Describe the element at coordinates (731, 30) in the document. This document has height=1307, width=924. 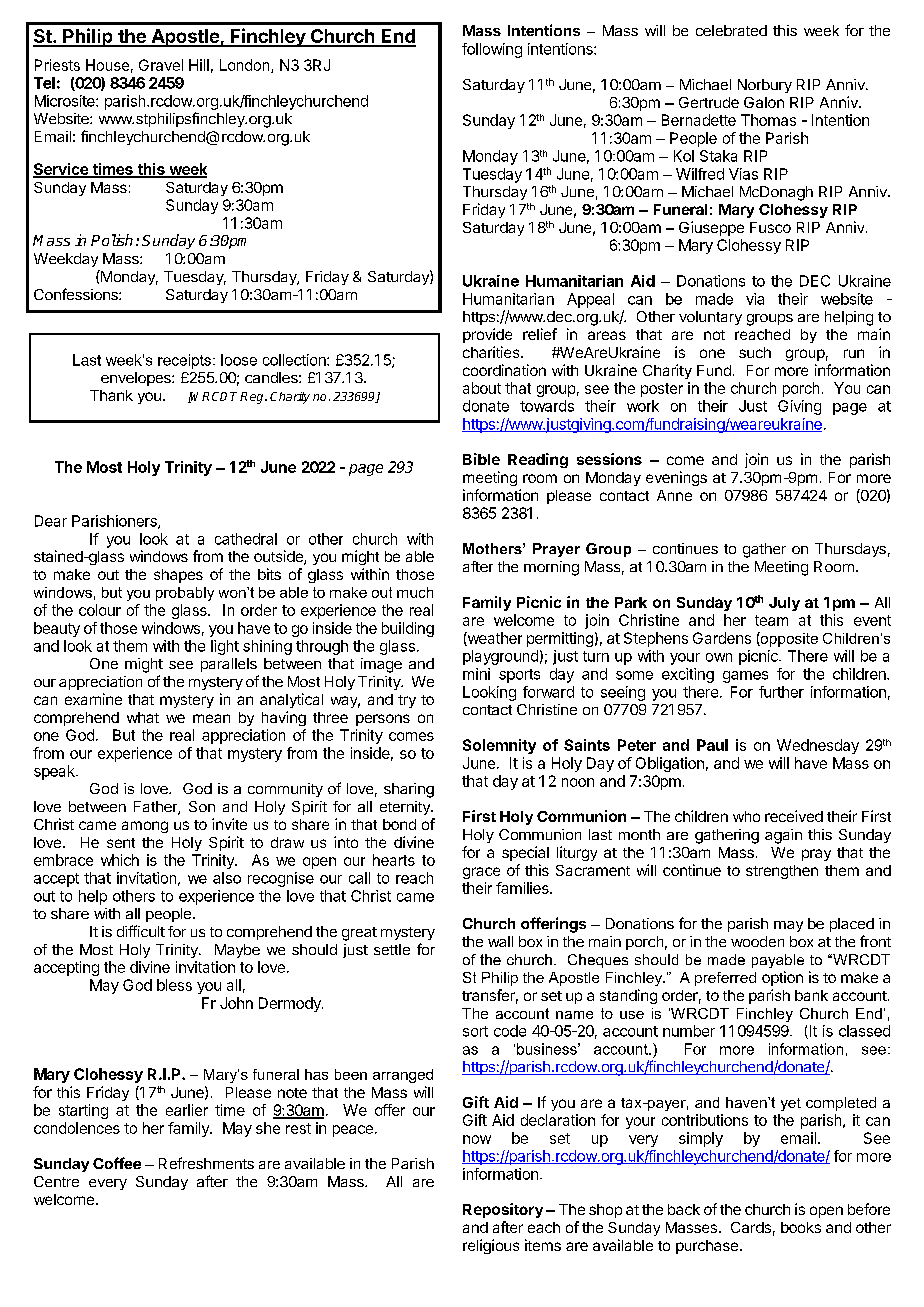
I see `celebrated` at that location.
